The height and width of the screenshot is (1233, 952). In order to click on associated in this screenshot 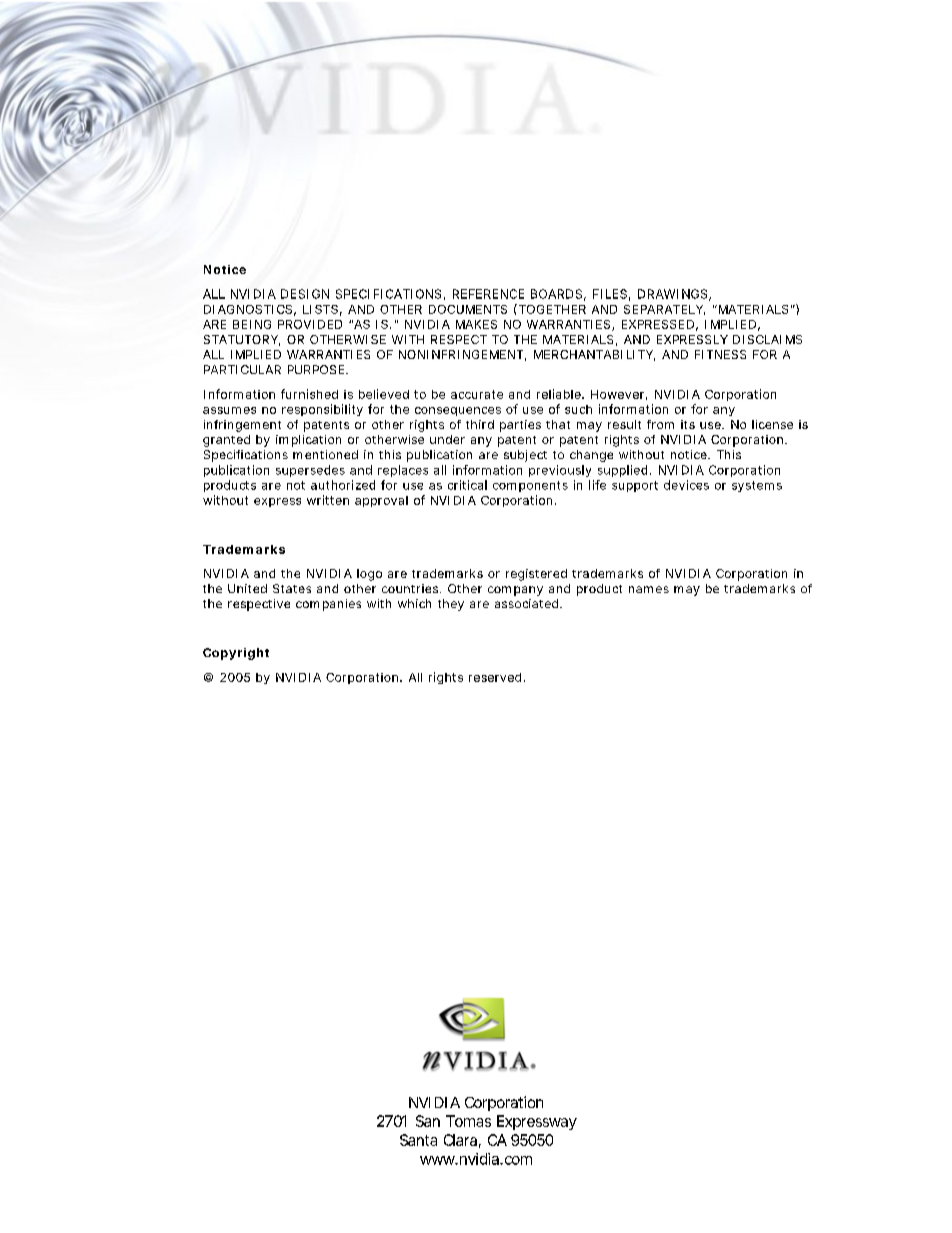, I will do `click(528, 603)`.
